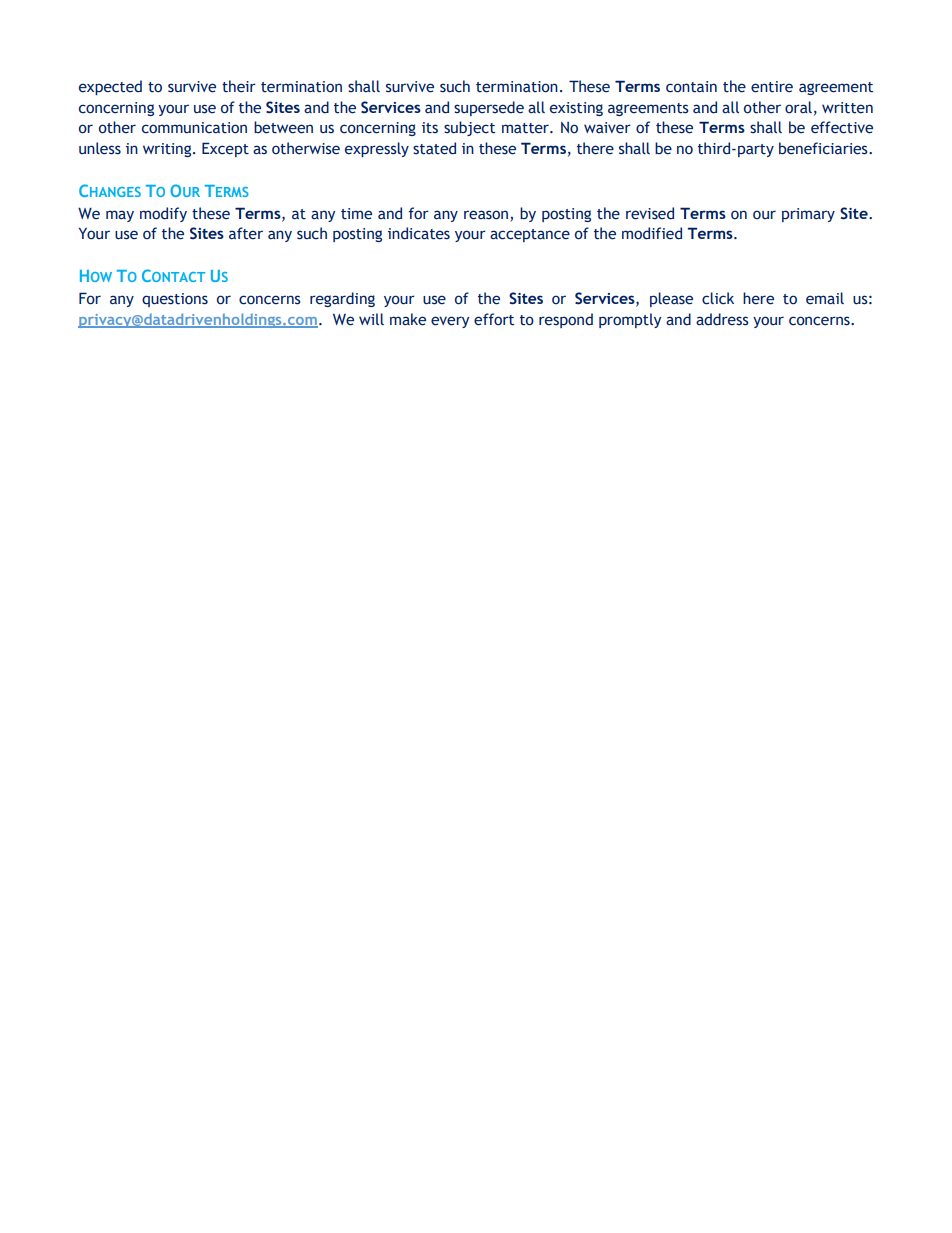  What do you see at coordinates (175, 300) in the image?
I see `questions` at bounding box center [175, 300].
